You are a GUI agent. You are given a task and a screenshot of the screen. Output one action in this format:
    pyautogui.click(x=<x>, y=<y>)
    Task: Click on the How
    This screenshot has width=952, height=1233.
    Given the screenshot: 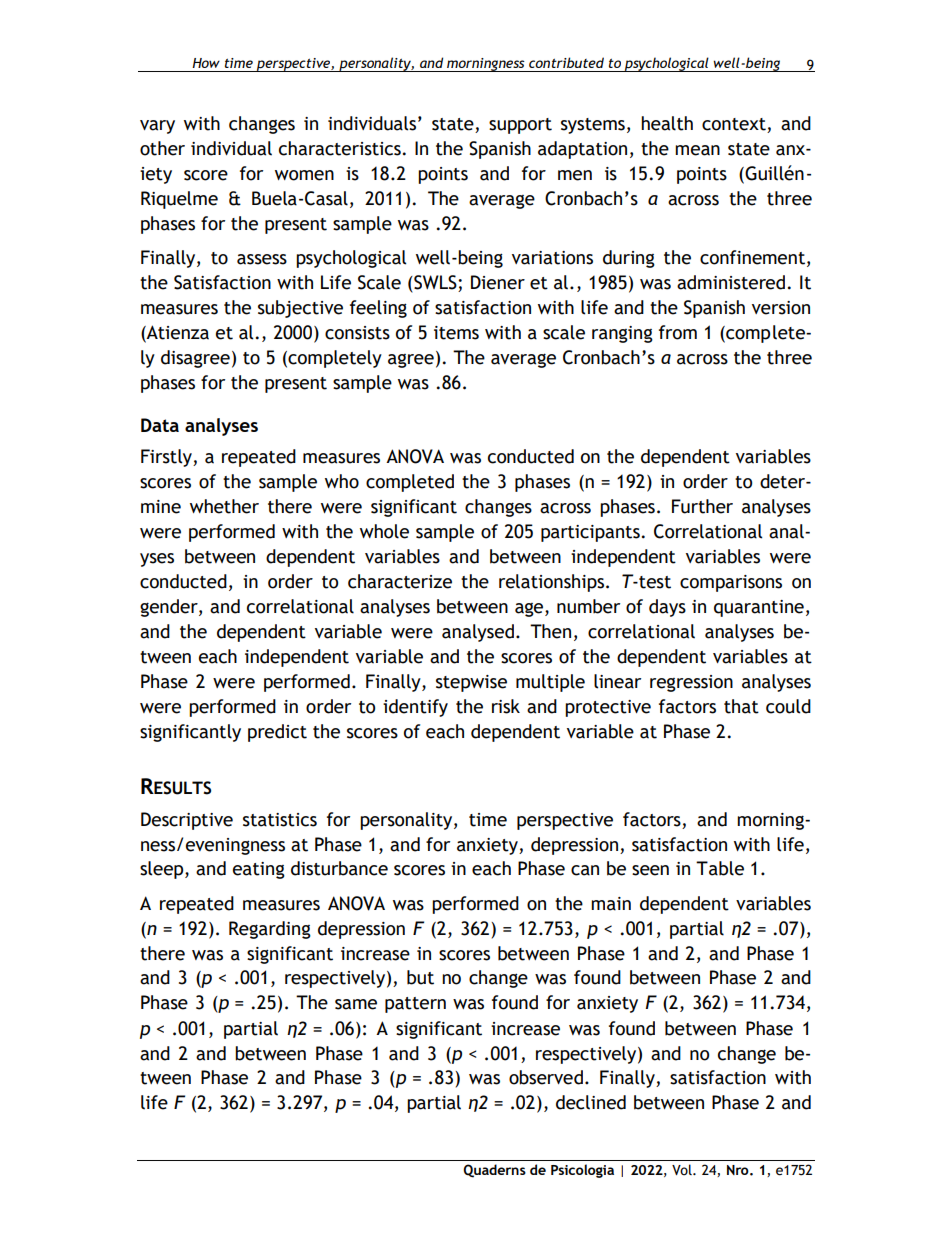 What is the action you would take?
    pyautogui.click(x=206, y=63)
